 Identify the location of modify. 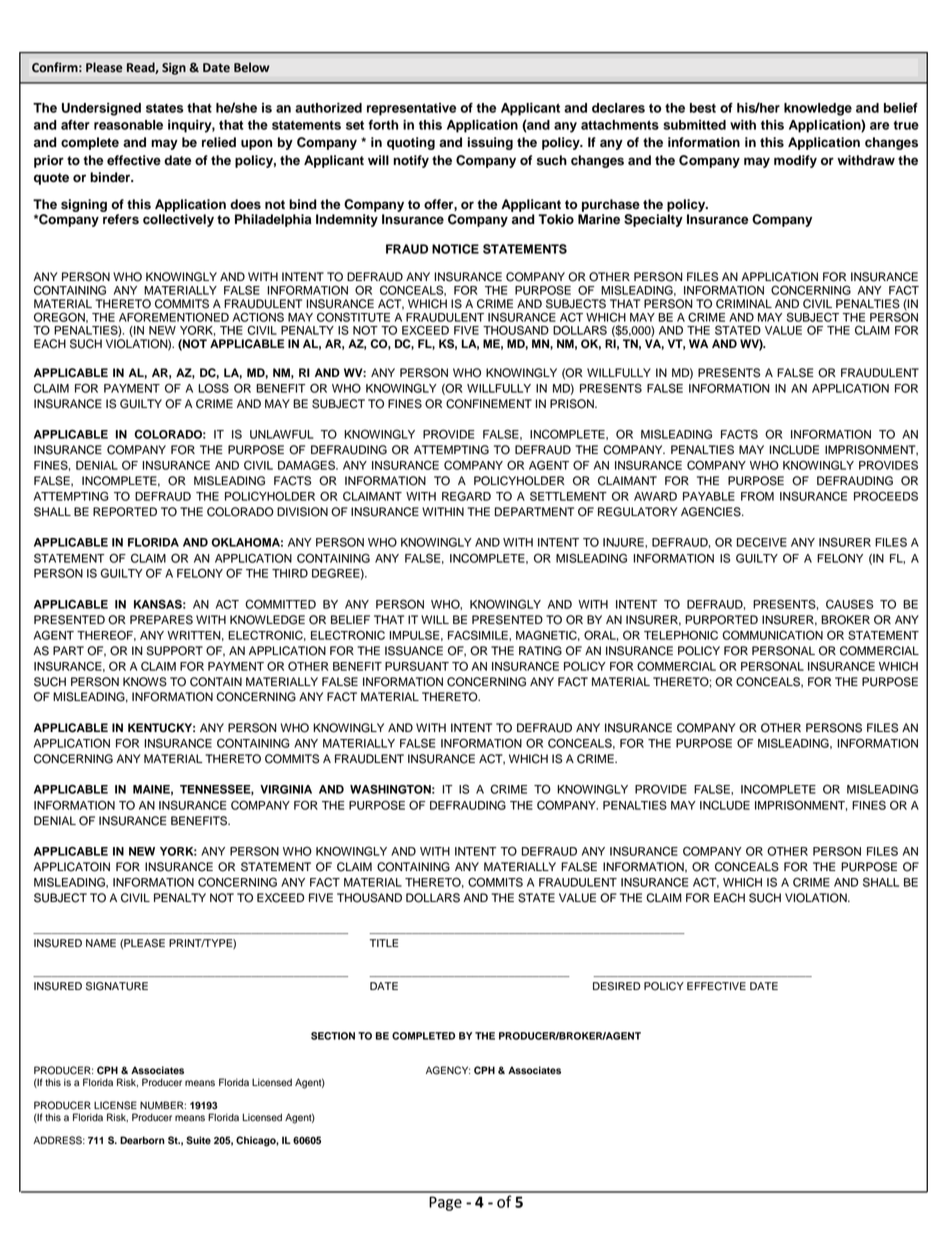
(795, 161).
